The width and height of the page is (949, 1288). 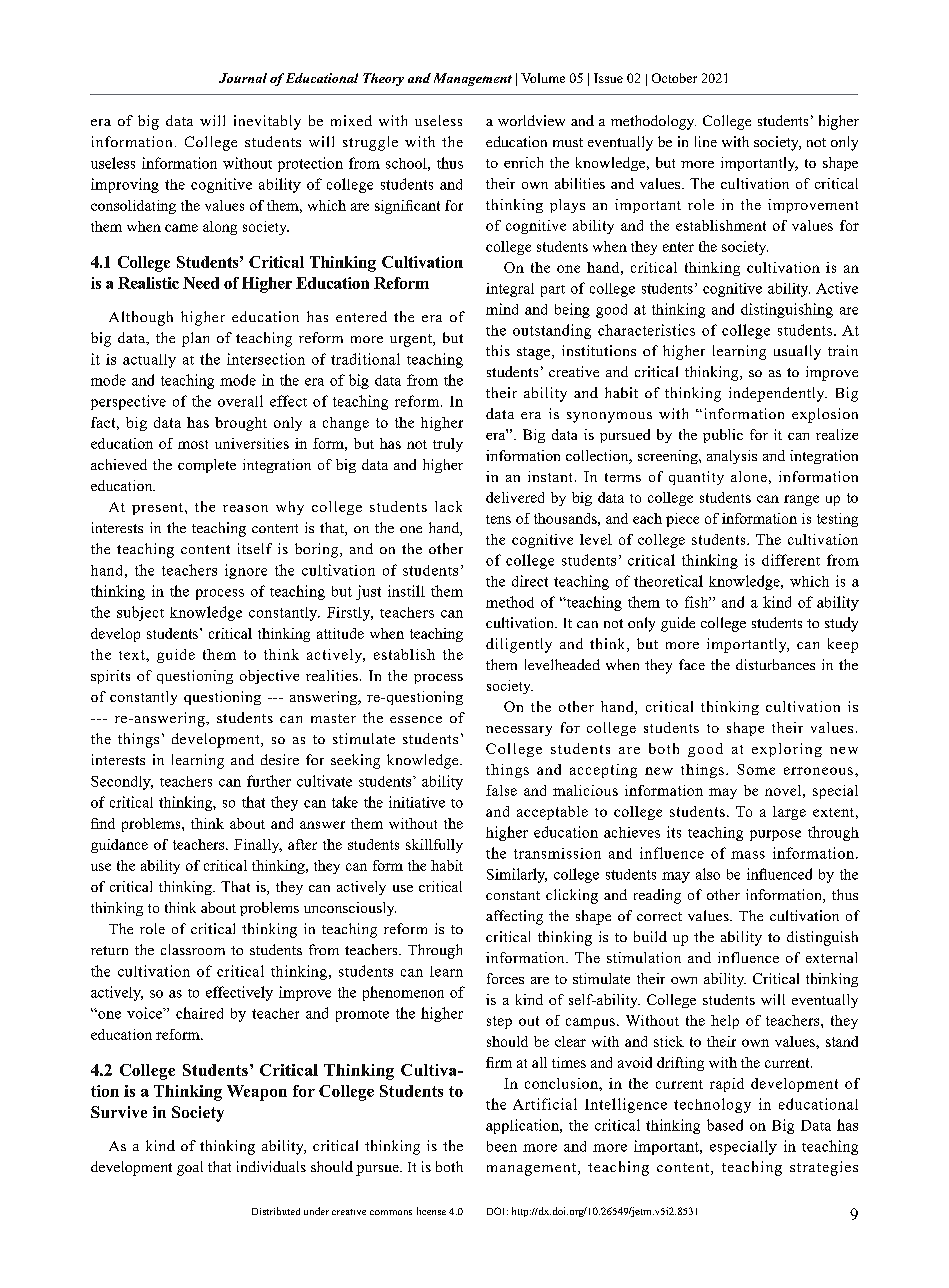 What do you see at coordinates (258, 846) in the page?
I see `Finally` at bounding box center [258, 846].
